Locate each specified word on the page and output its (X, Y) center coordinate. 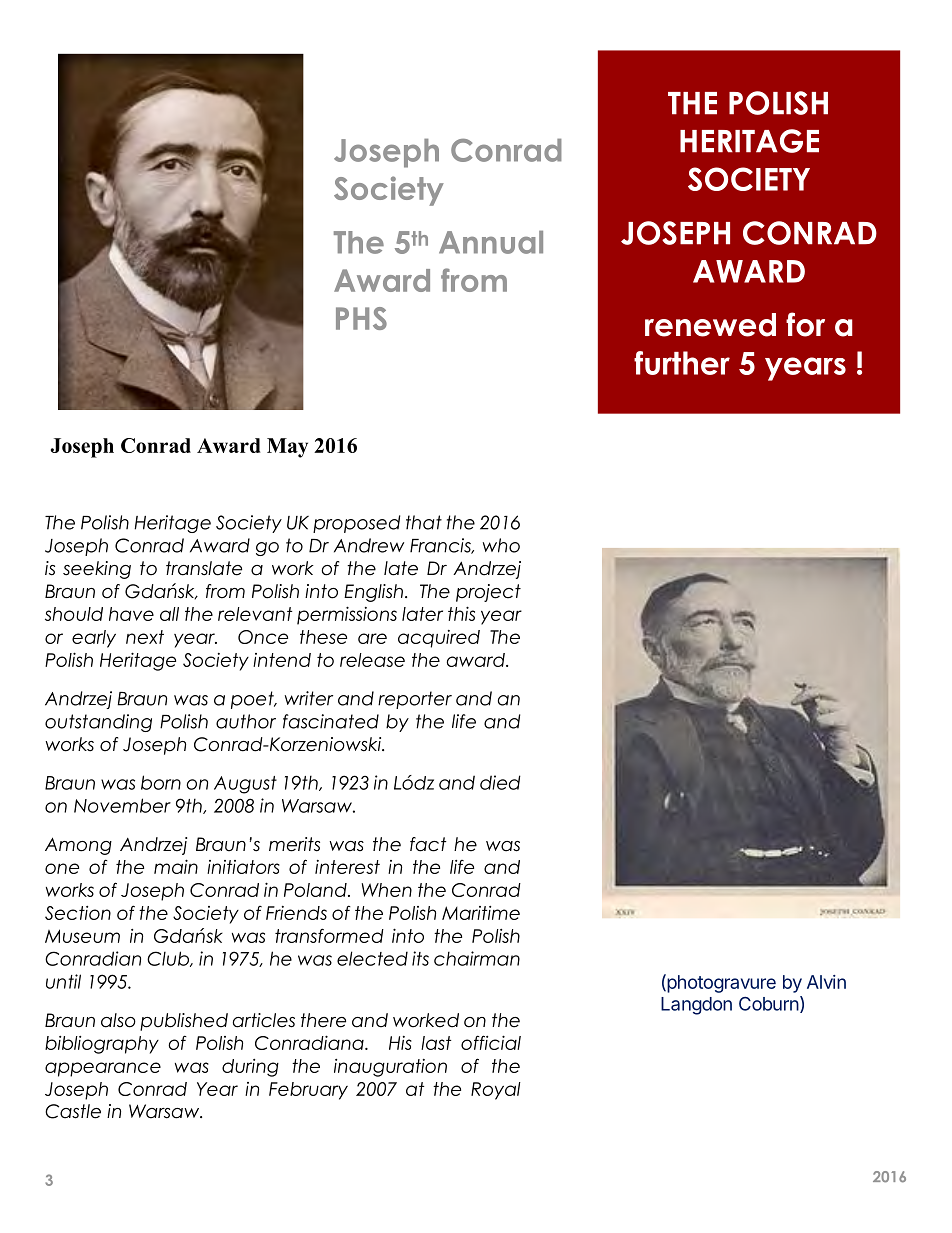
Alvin (826, 982)
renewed (710, 325)
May (287, 448)
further (682, 363)
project (488, 593)
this (461, 613)
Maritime (481, 913)
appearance (103, 1069)
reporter (415, 700)
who (501, 545)
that (424, 522)
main (176, 866)
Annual (491, 242)
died (500, 782)
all (169, 614)
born (161, 782)
